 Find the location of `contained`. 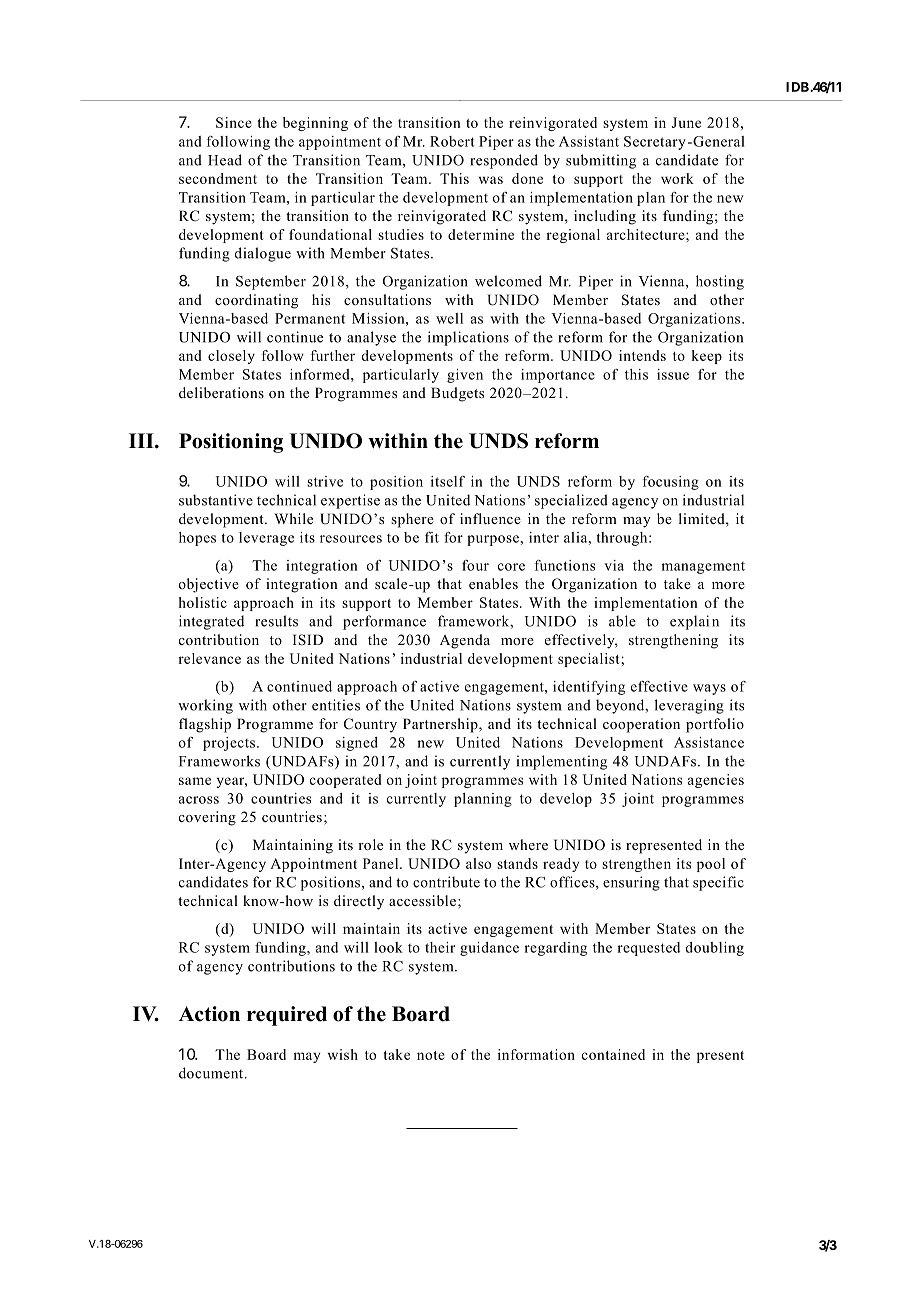

contained is located at coordinates (613, 1054).
